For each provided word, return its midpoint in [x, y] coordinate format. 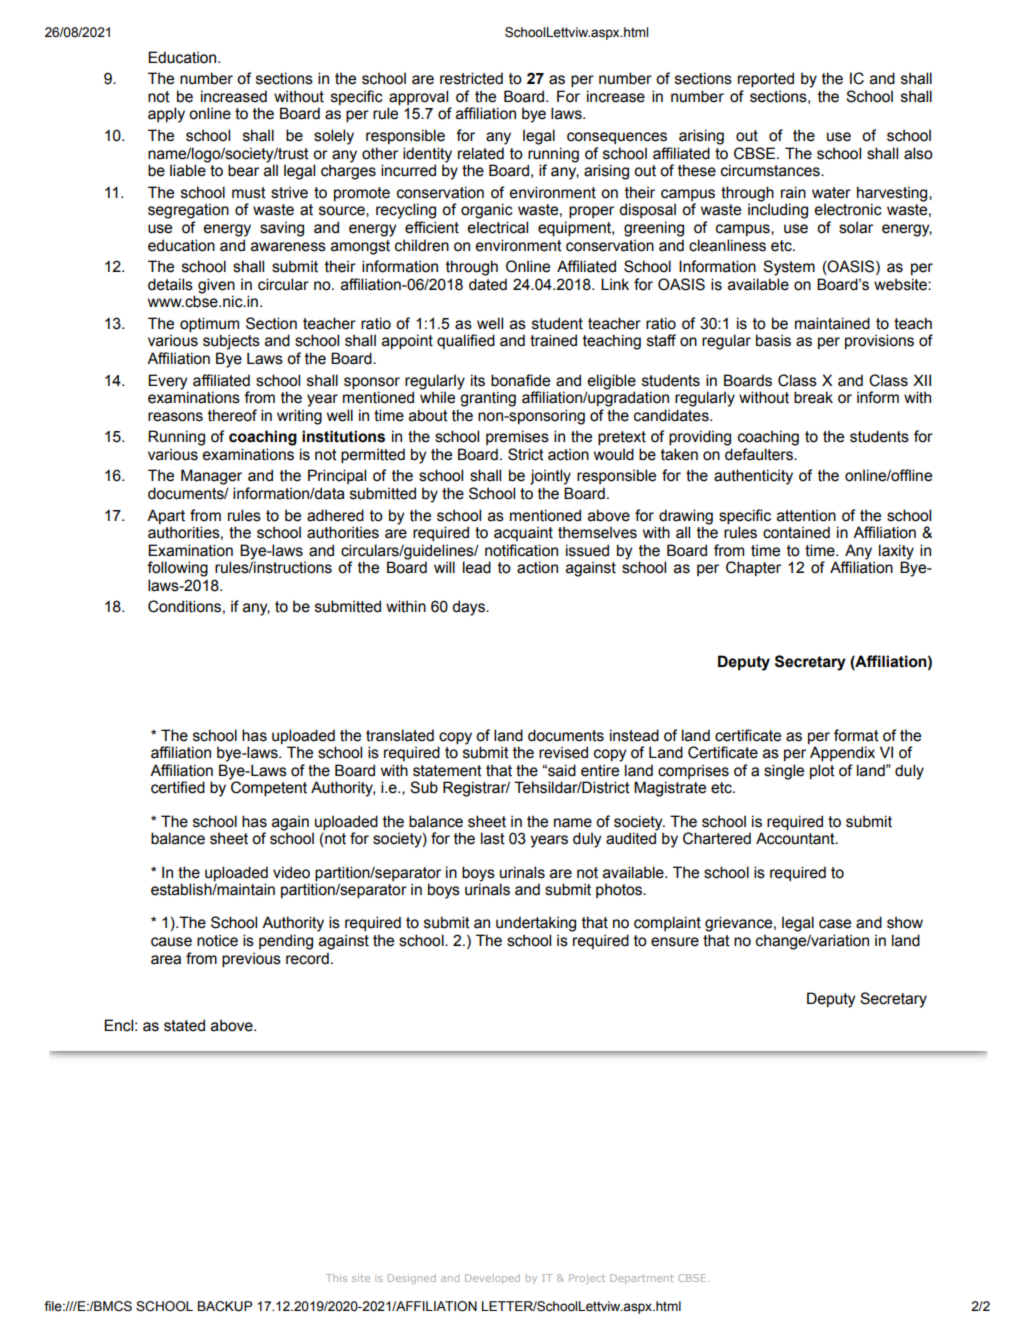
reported [766, 79]
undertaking [536, 924]
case [835, 924]
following [177, 569]
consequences [617, 138]
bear [243, 170]
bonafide [520, 380]
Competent [268, 787]
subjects [231, 342]
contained [796, 532]
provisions [879, 341]
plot [822, 771]
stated [184, 1025]
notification [521, 550]
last [493, 838]
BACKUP [225, 1306]
